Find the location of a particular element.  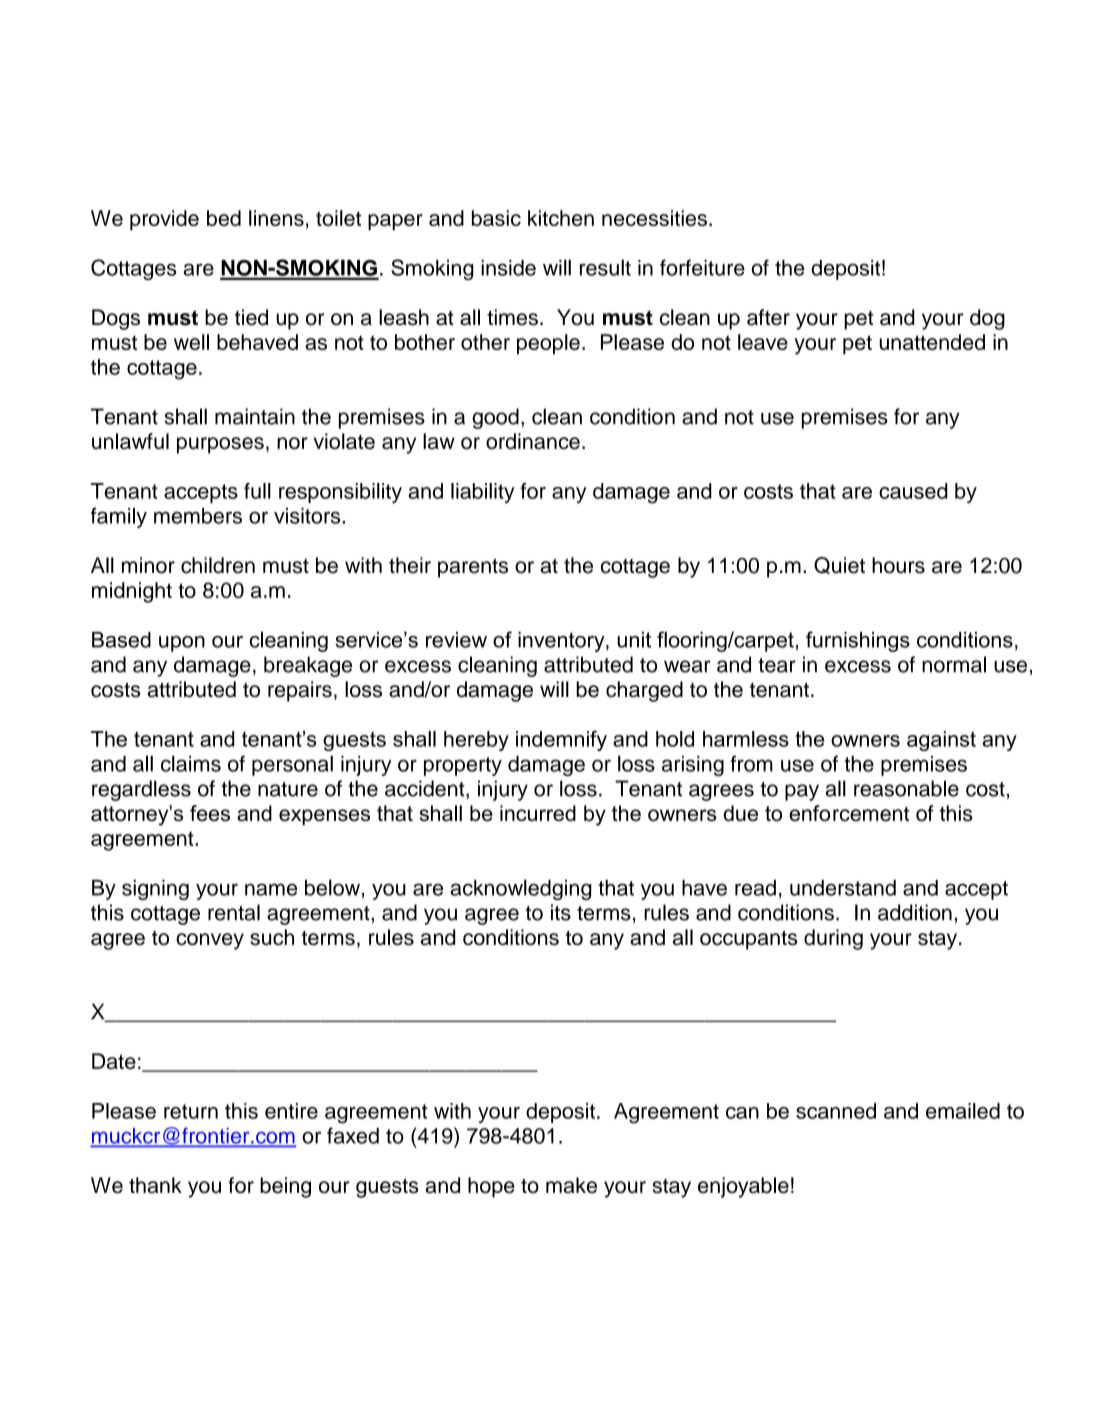

Quiet is located at coordinates (839, 565).
